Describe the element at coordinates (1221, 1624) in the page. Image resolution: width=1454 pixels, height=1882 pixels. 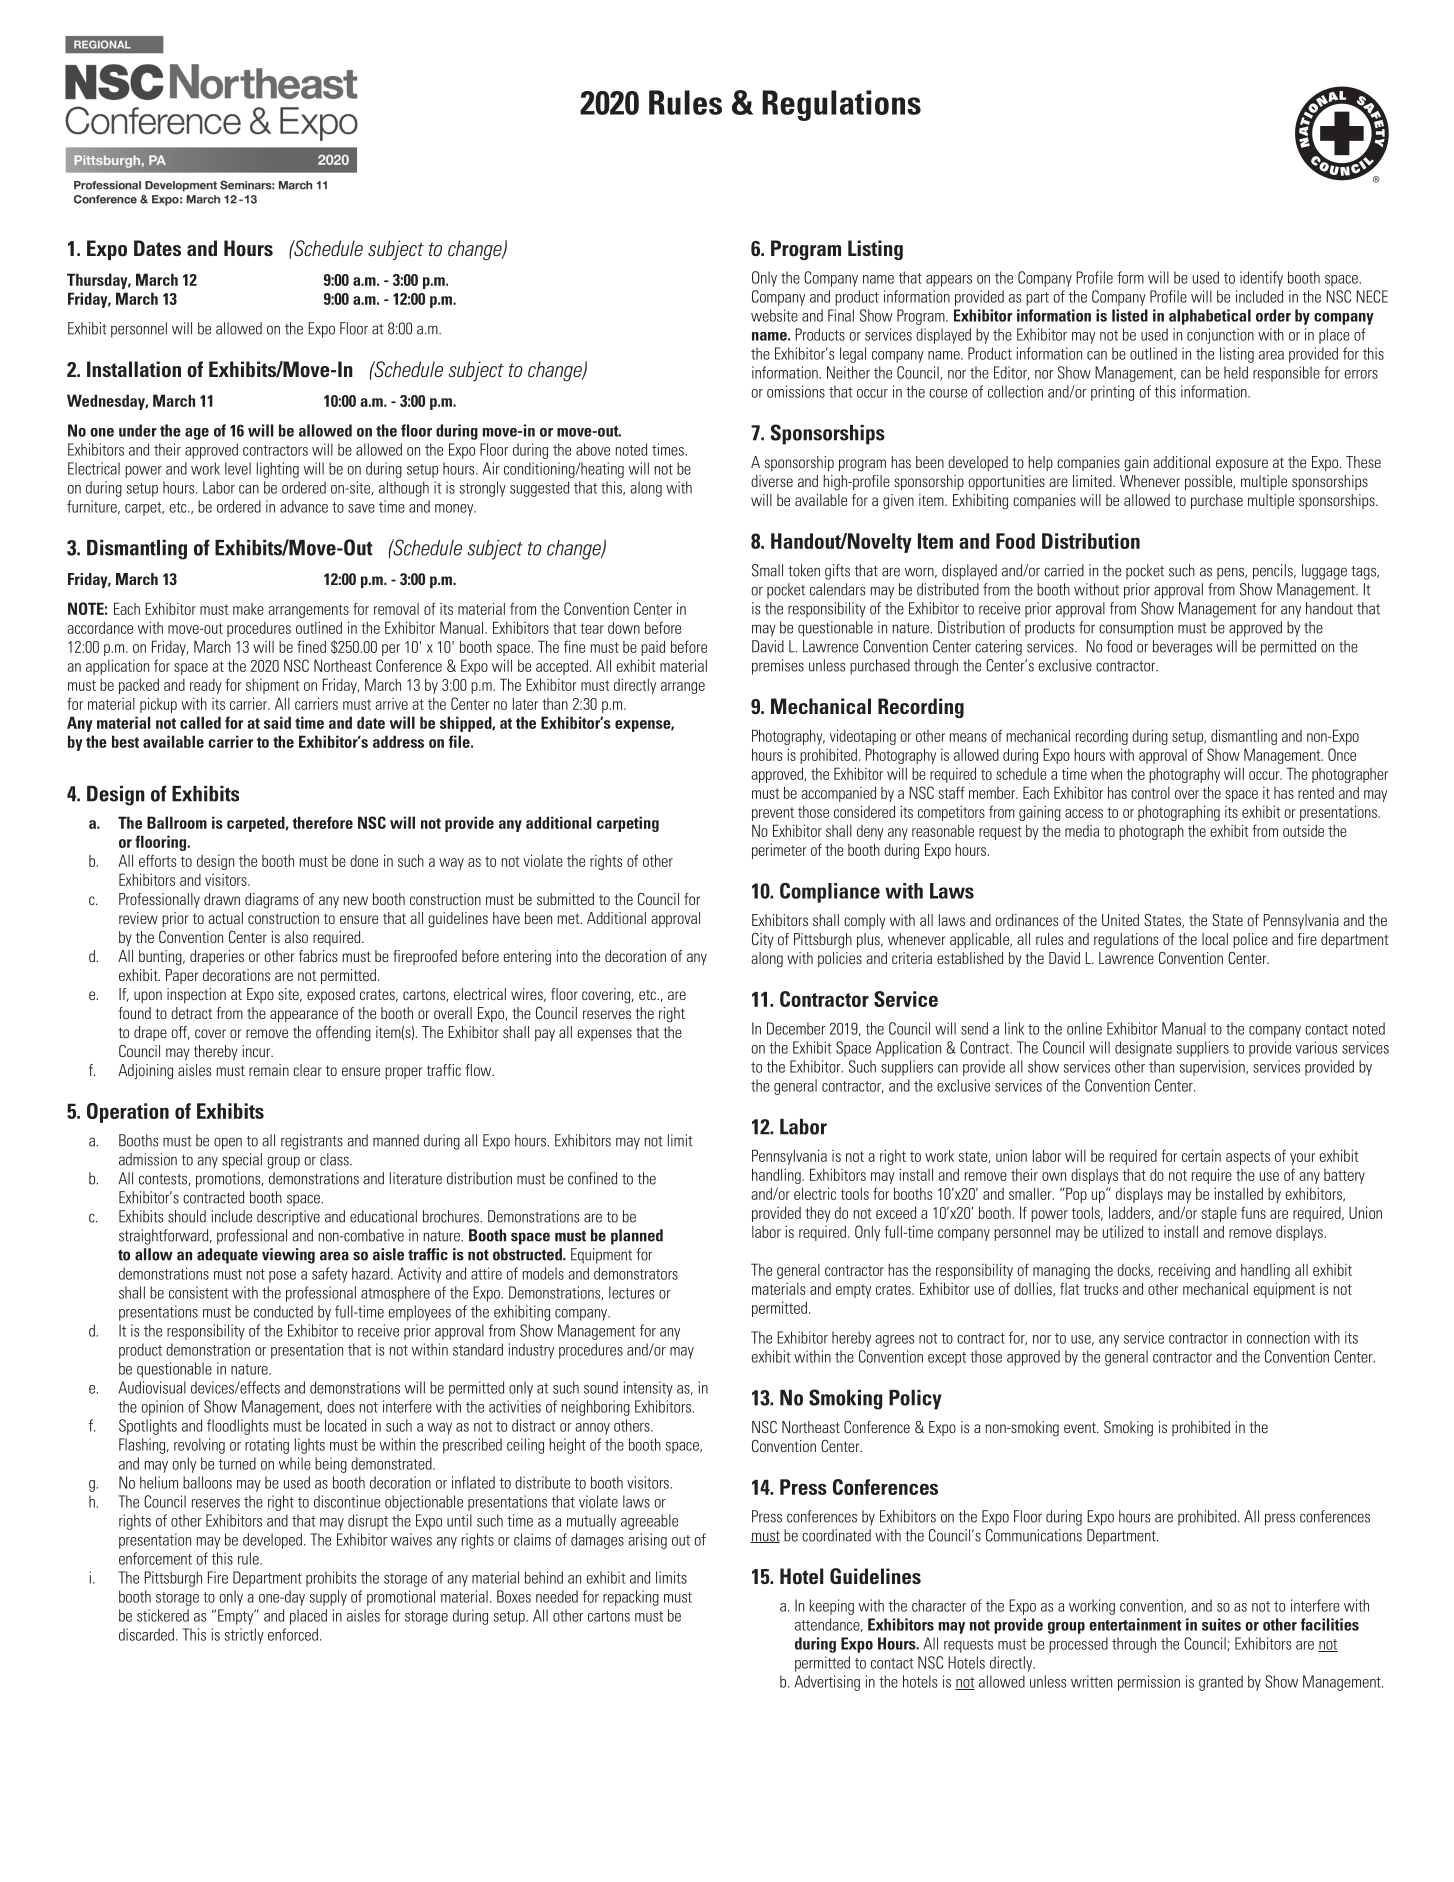
I see `suites` at that location.
